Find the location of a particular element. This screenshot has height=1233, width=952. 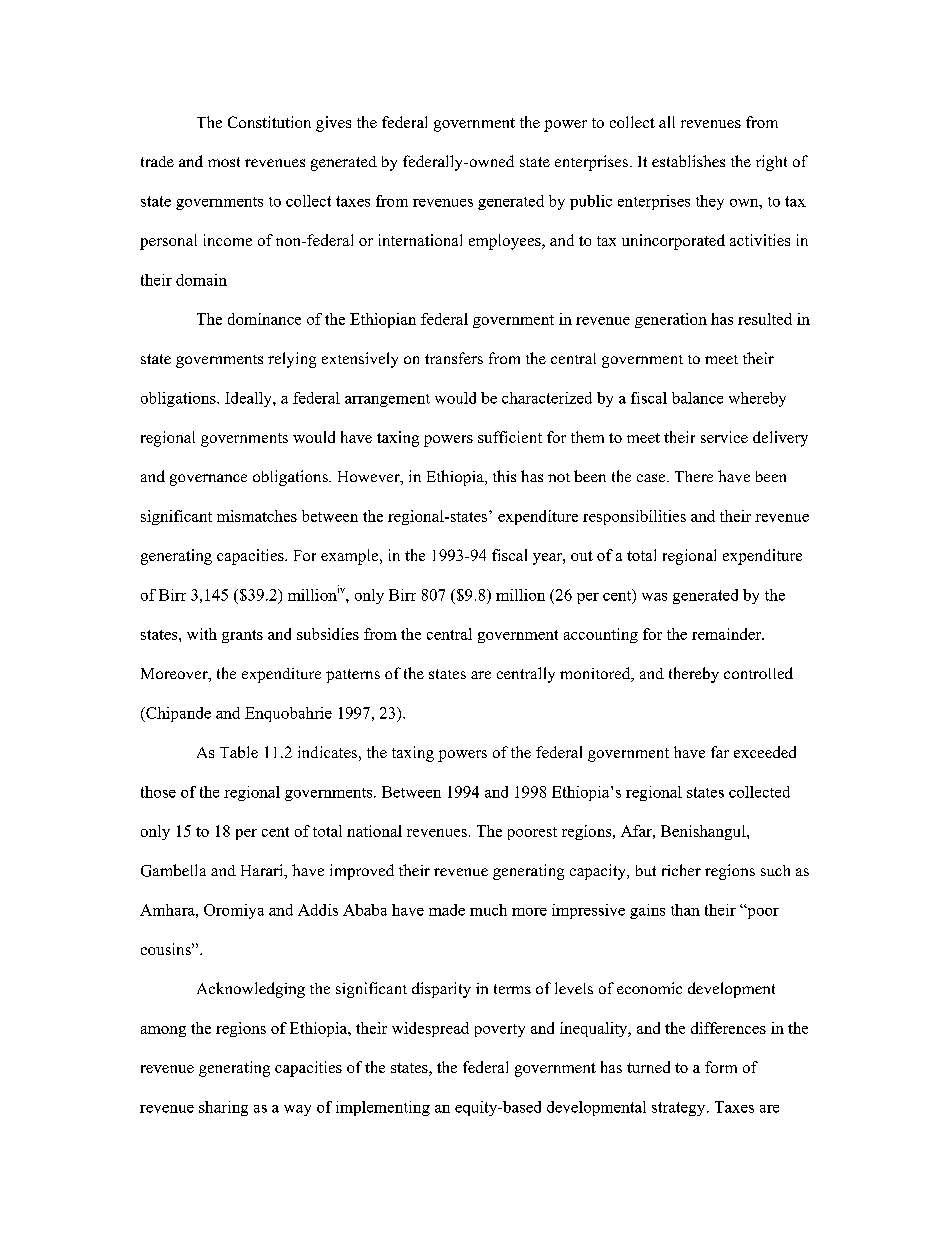

exceeded is located at coordinates (765, 752).
